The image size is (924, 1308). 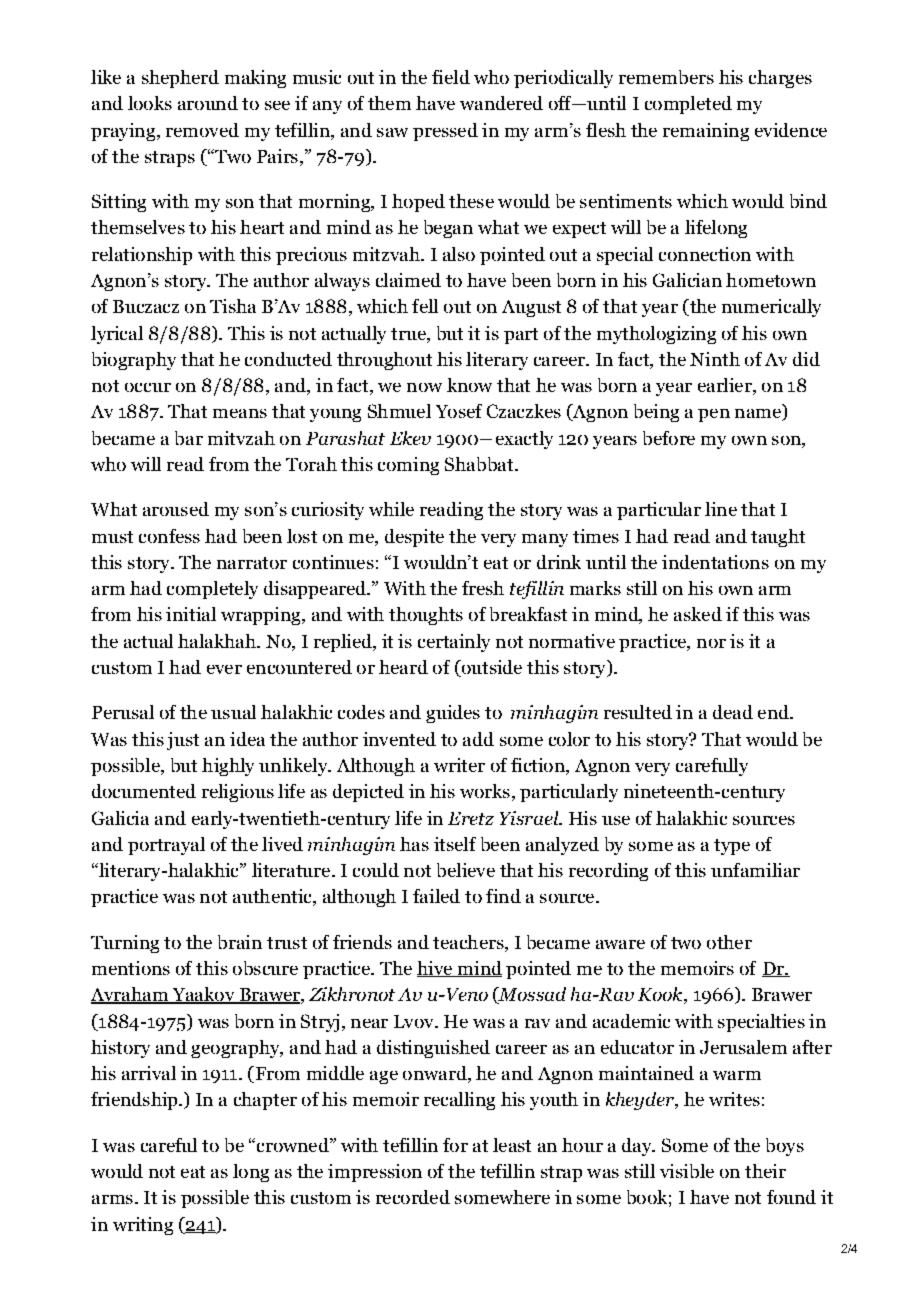 What do you see at coordinates (143, 1226) in the image?
I see `writing` at bounding box center [143, 1226].
